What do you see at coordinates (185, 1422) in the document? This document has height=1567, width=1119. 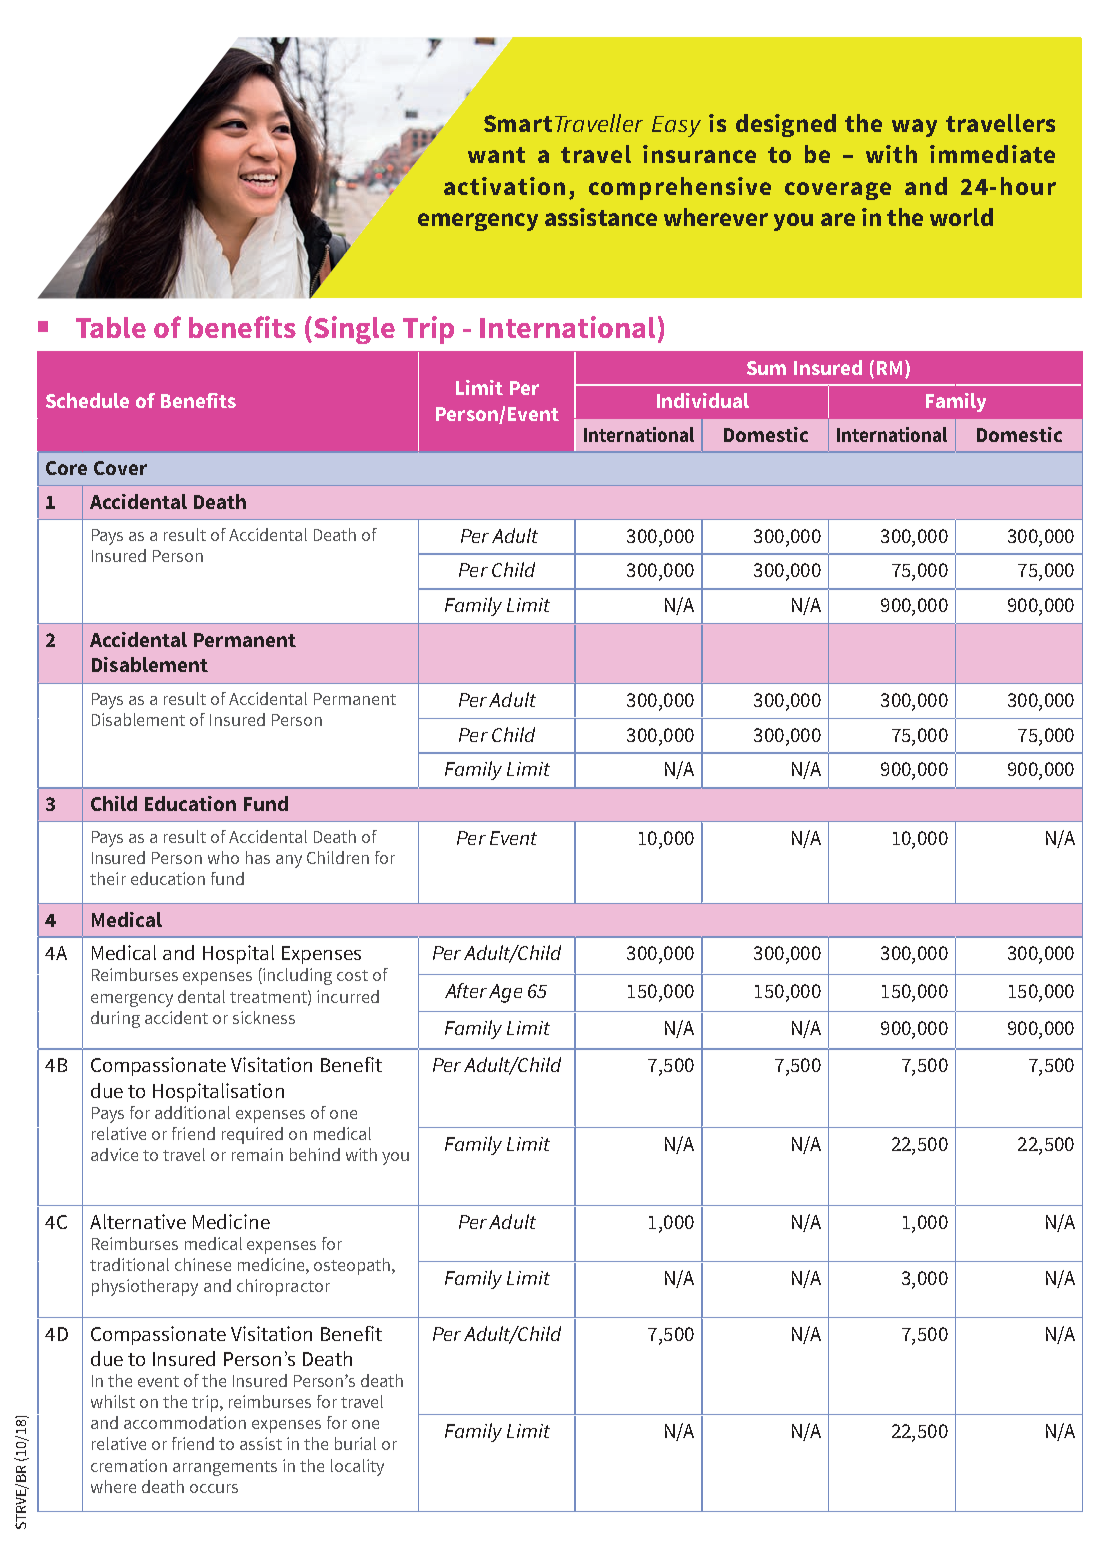 I see `accommodation` at bounding box center [185, 1422].
